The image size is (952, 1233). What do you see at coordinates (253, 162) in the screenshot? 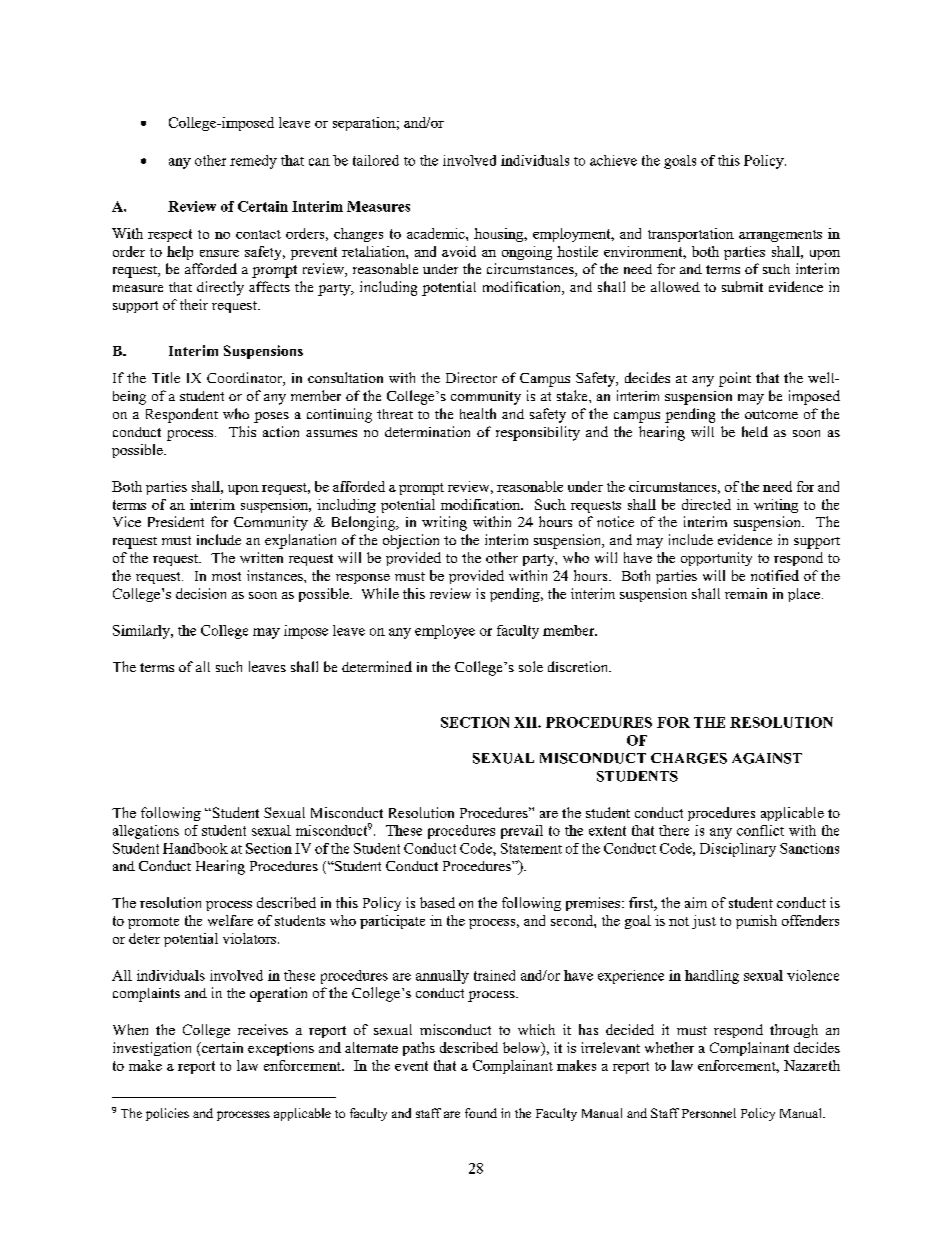
I see `remedy` at bounding box center [253, 162].
